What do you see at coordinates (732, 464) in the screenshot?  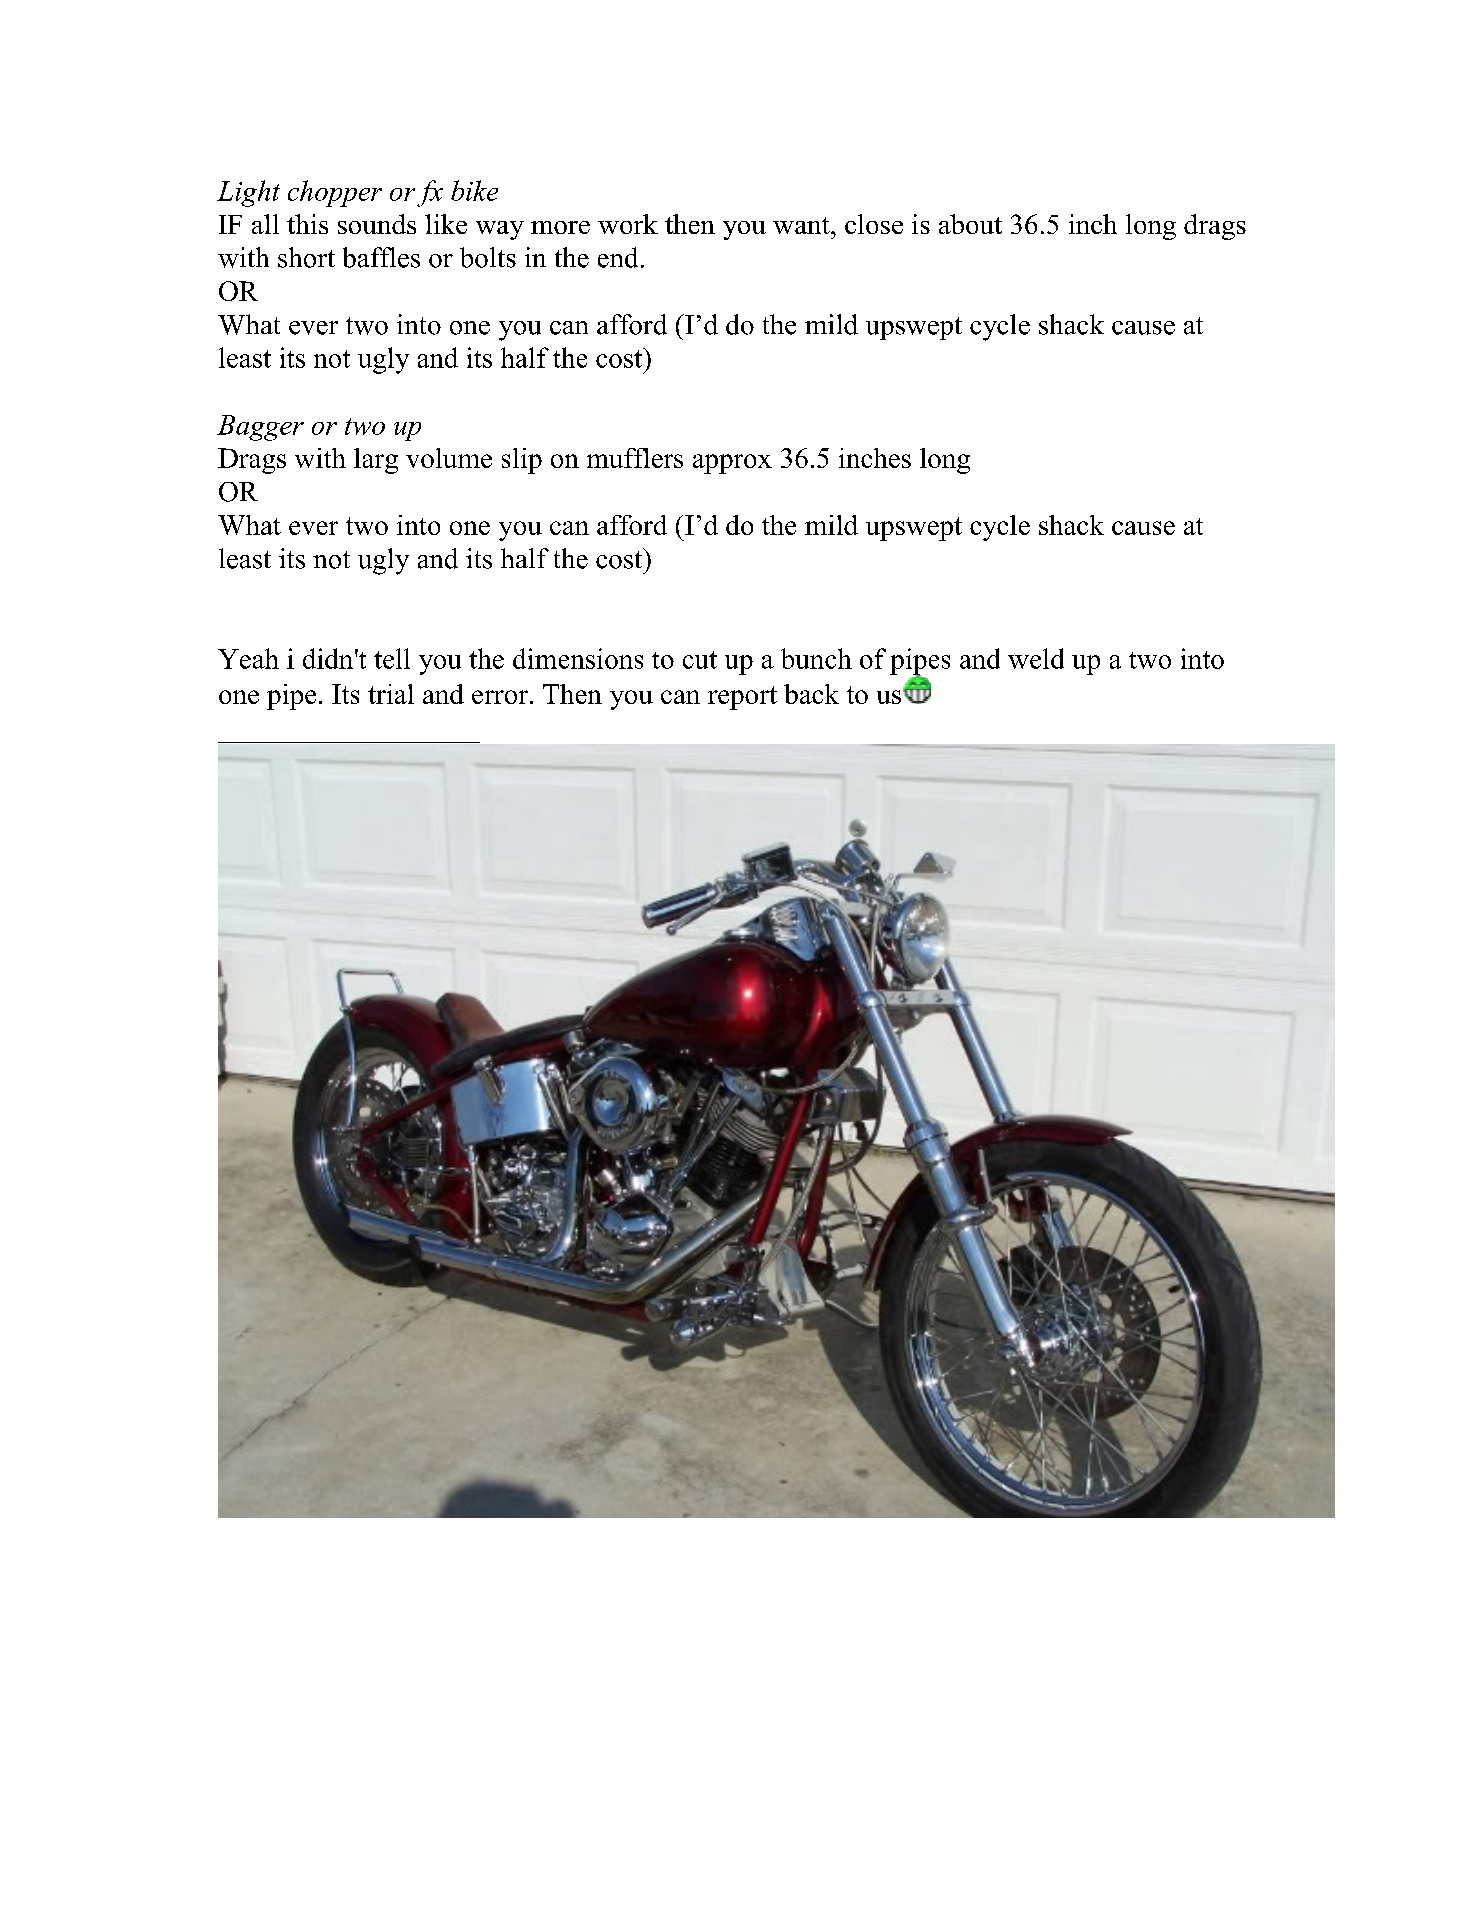 I see `approx` at bounding box center [732, 464].
